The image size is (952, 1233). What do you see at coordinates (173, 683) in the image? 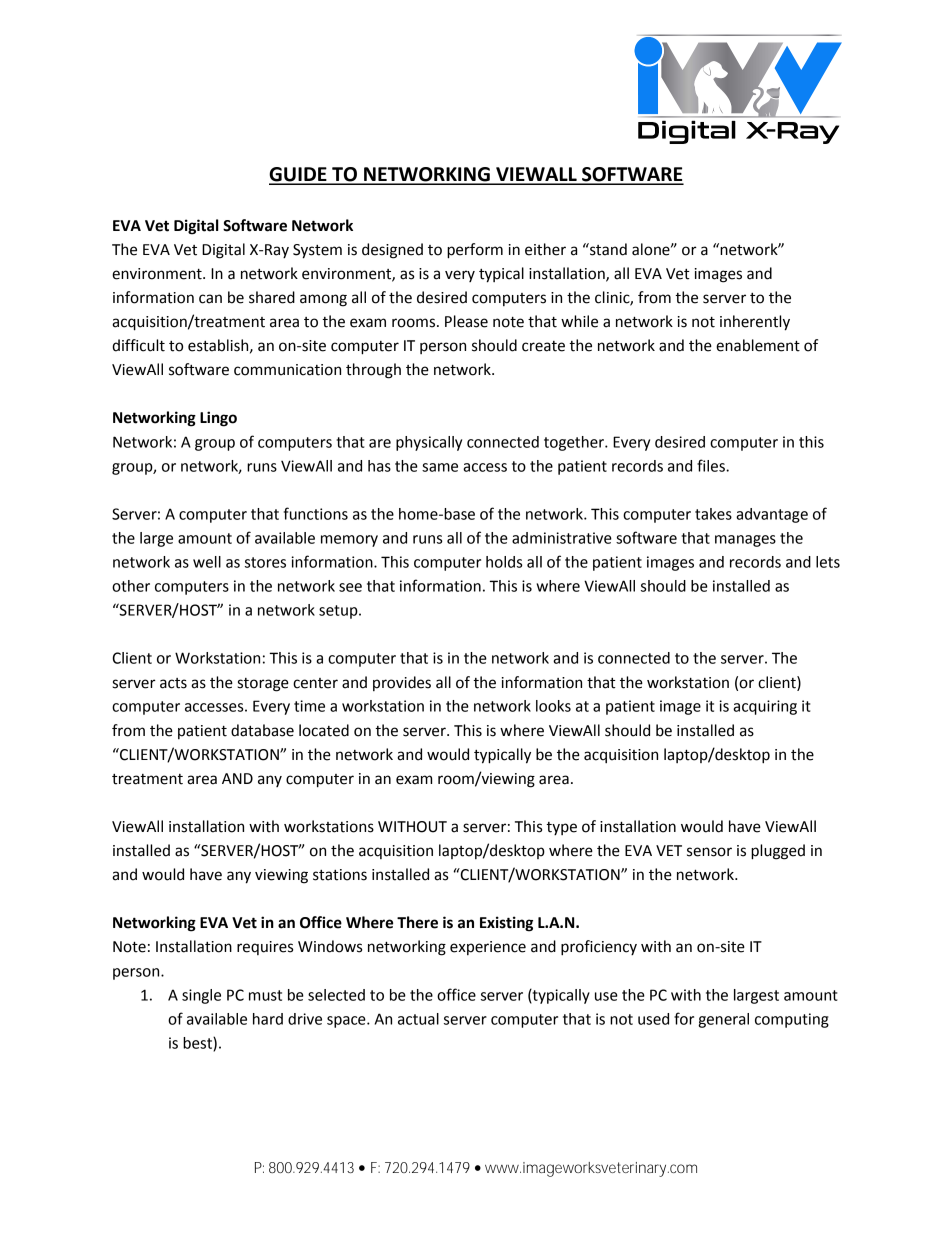
I see `acts` at bounding box center [173, 683].
